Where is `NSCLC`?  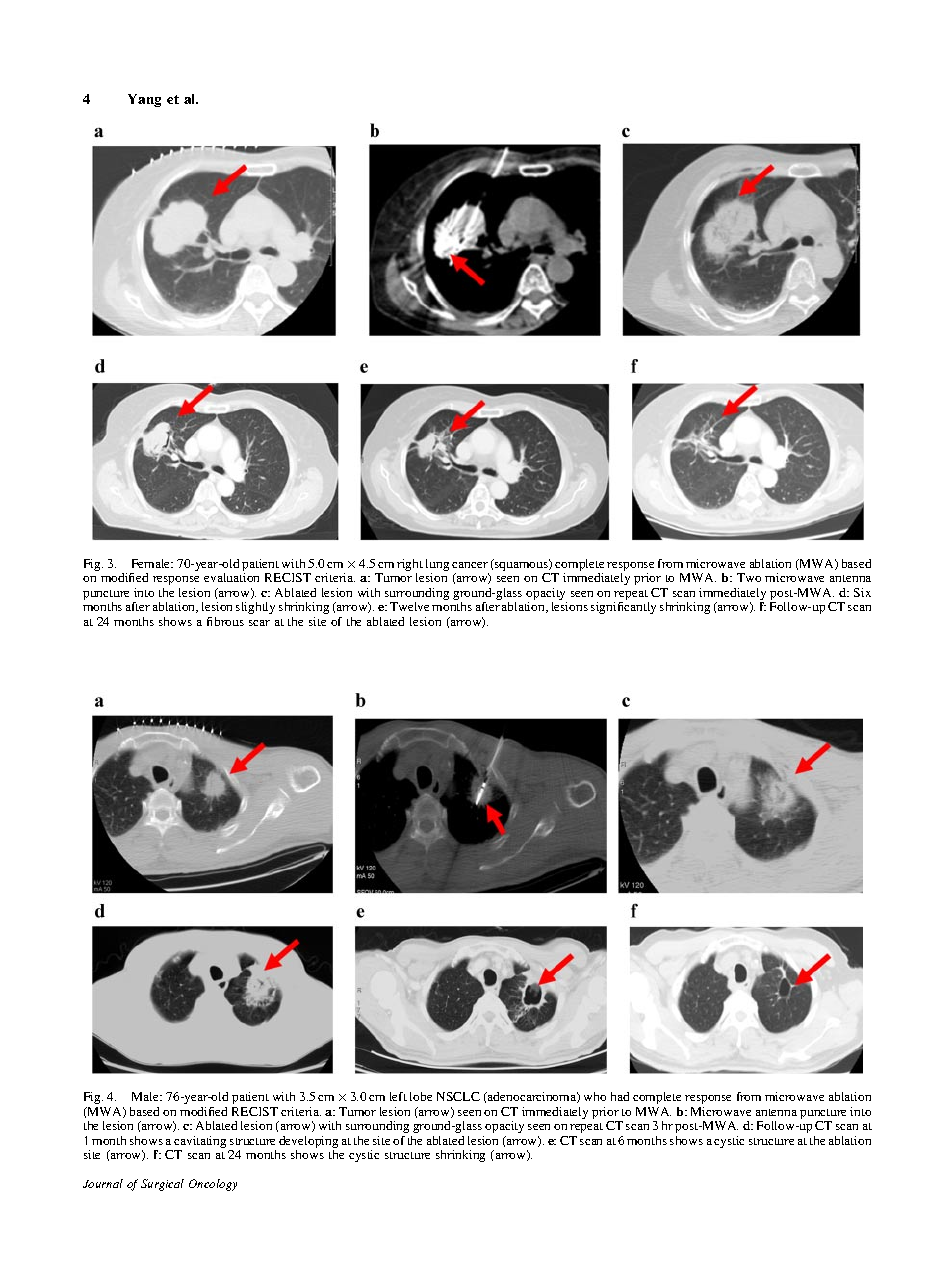 NSCLC is located at coordinates (458, 1096).
